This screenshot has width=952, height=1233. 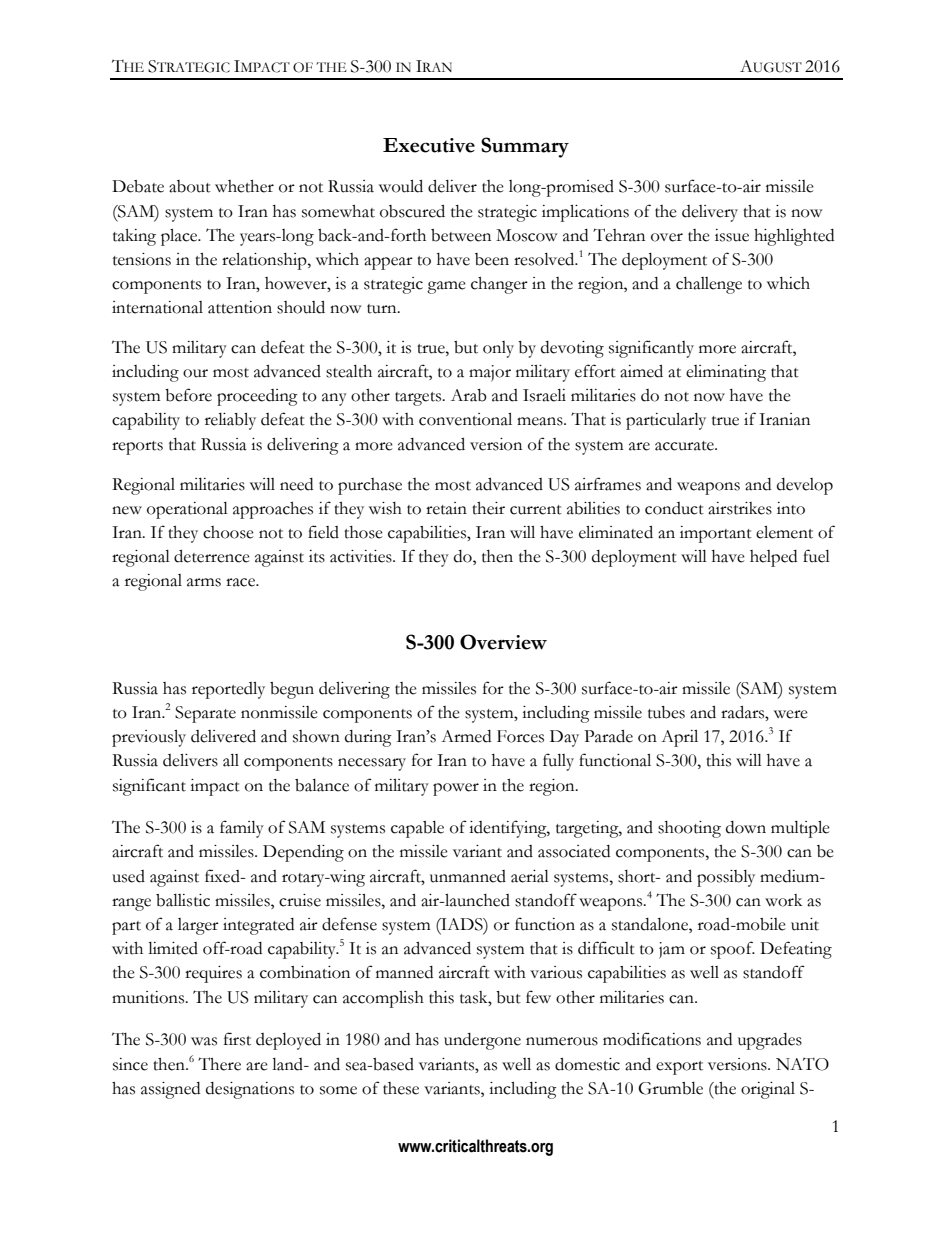 What do you see at coordinates (190, 186) in the screenshot?
I see `about` at bounding box center [190, 186].
